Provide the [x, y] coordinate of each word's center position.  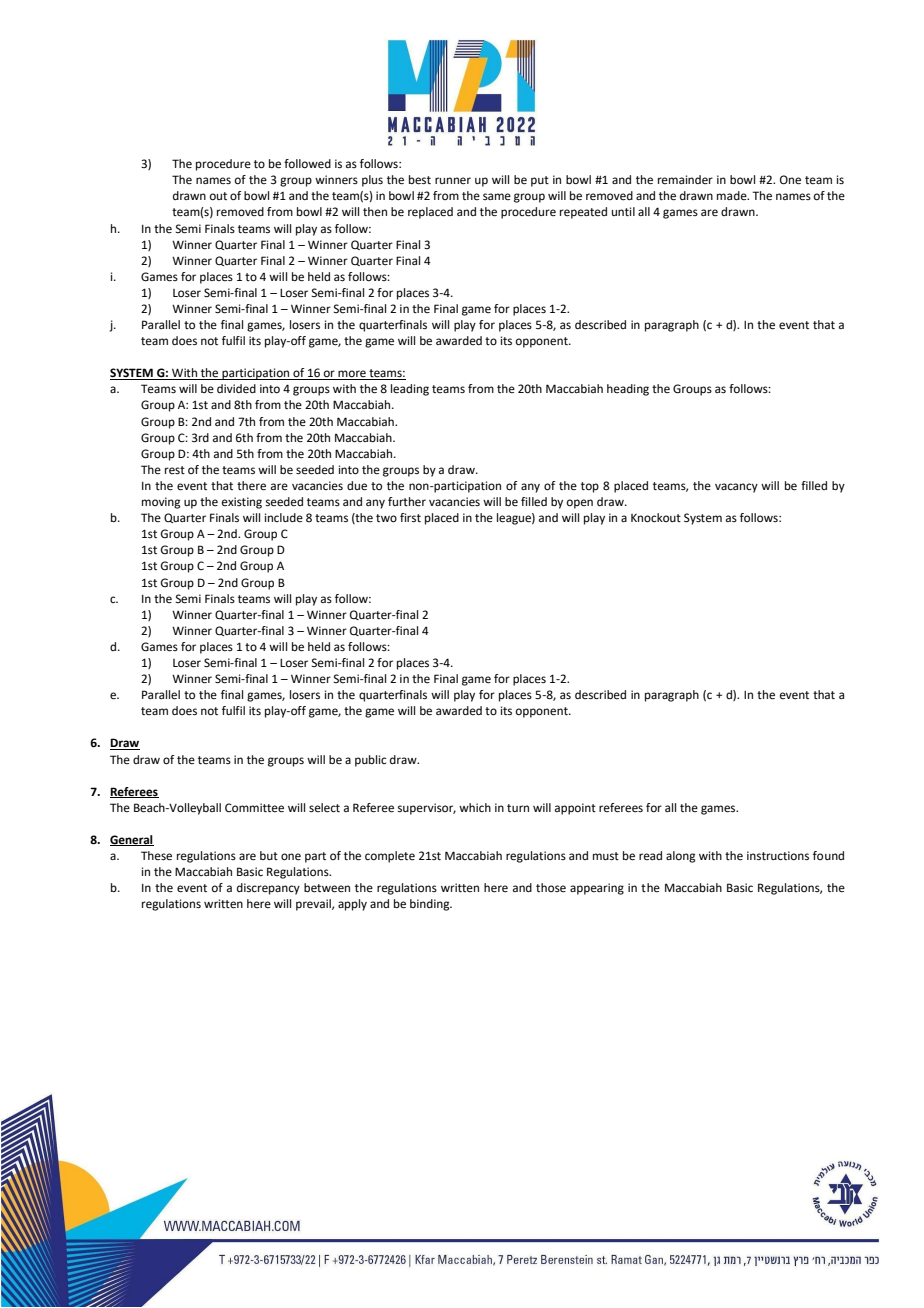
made [733, 195]
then [375, 211]
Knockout [656, 518]
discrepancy [268, 889]
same [497, 196]
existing [242, 503]
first [410, 517]
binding [431, 905]
